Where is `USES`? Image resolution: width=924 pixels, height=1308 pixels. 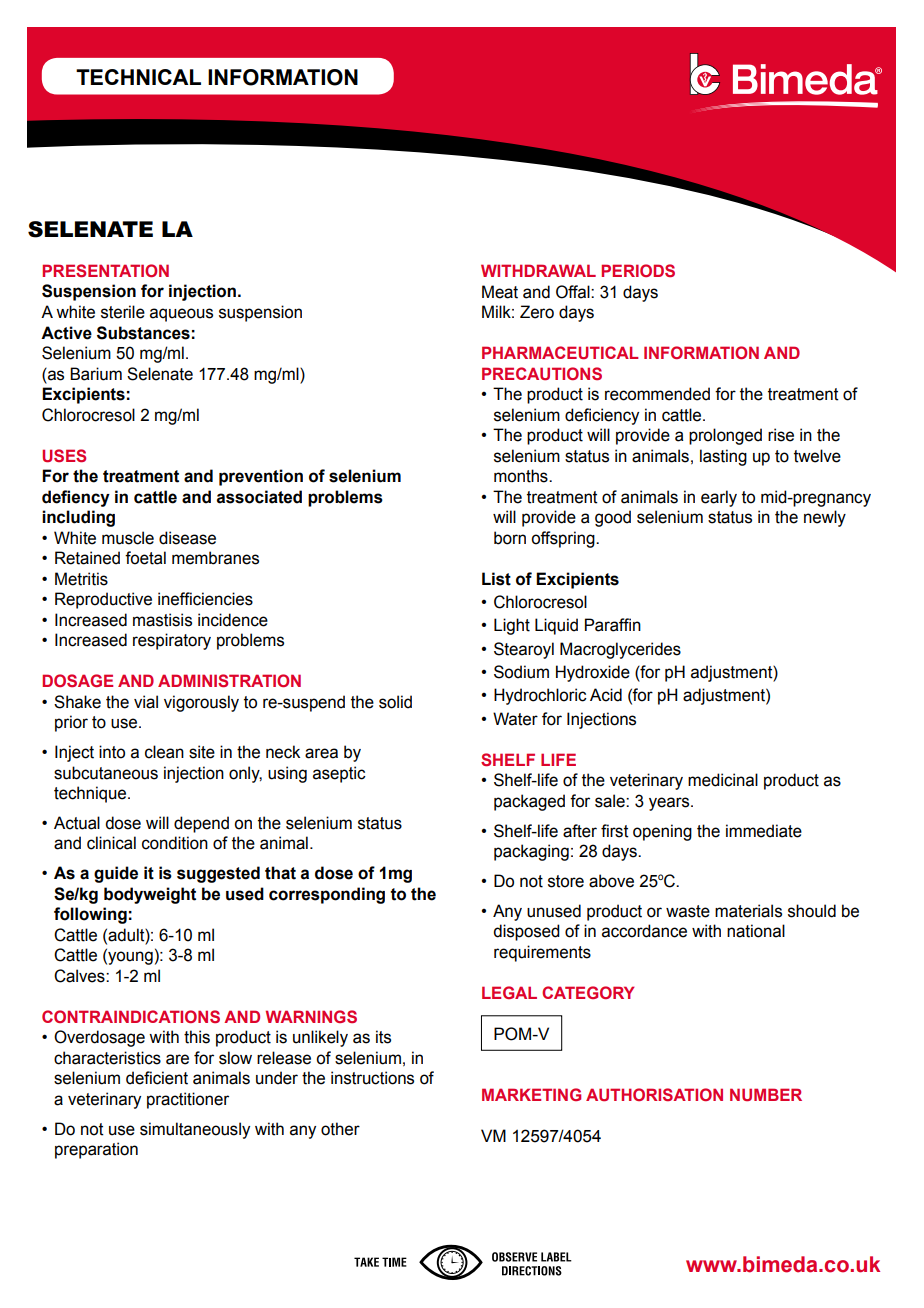 USES is located at coordinates (64, 456).
